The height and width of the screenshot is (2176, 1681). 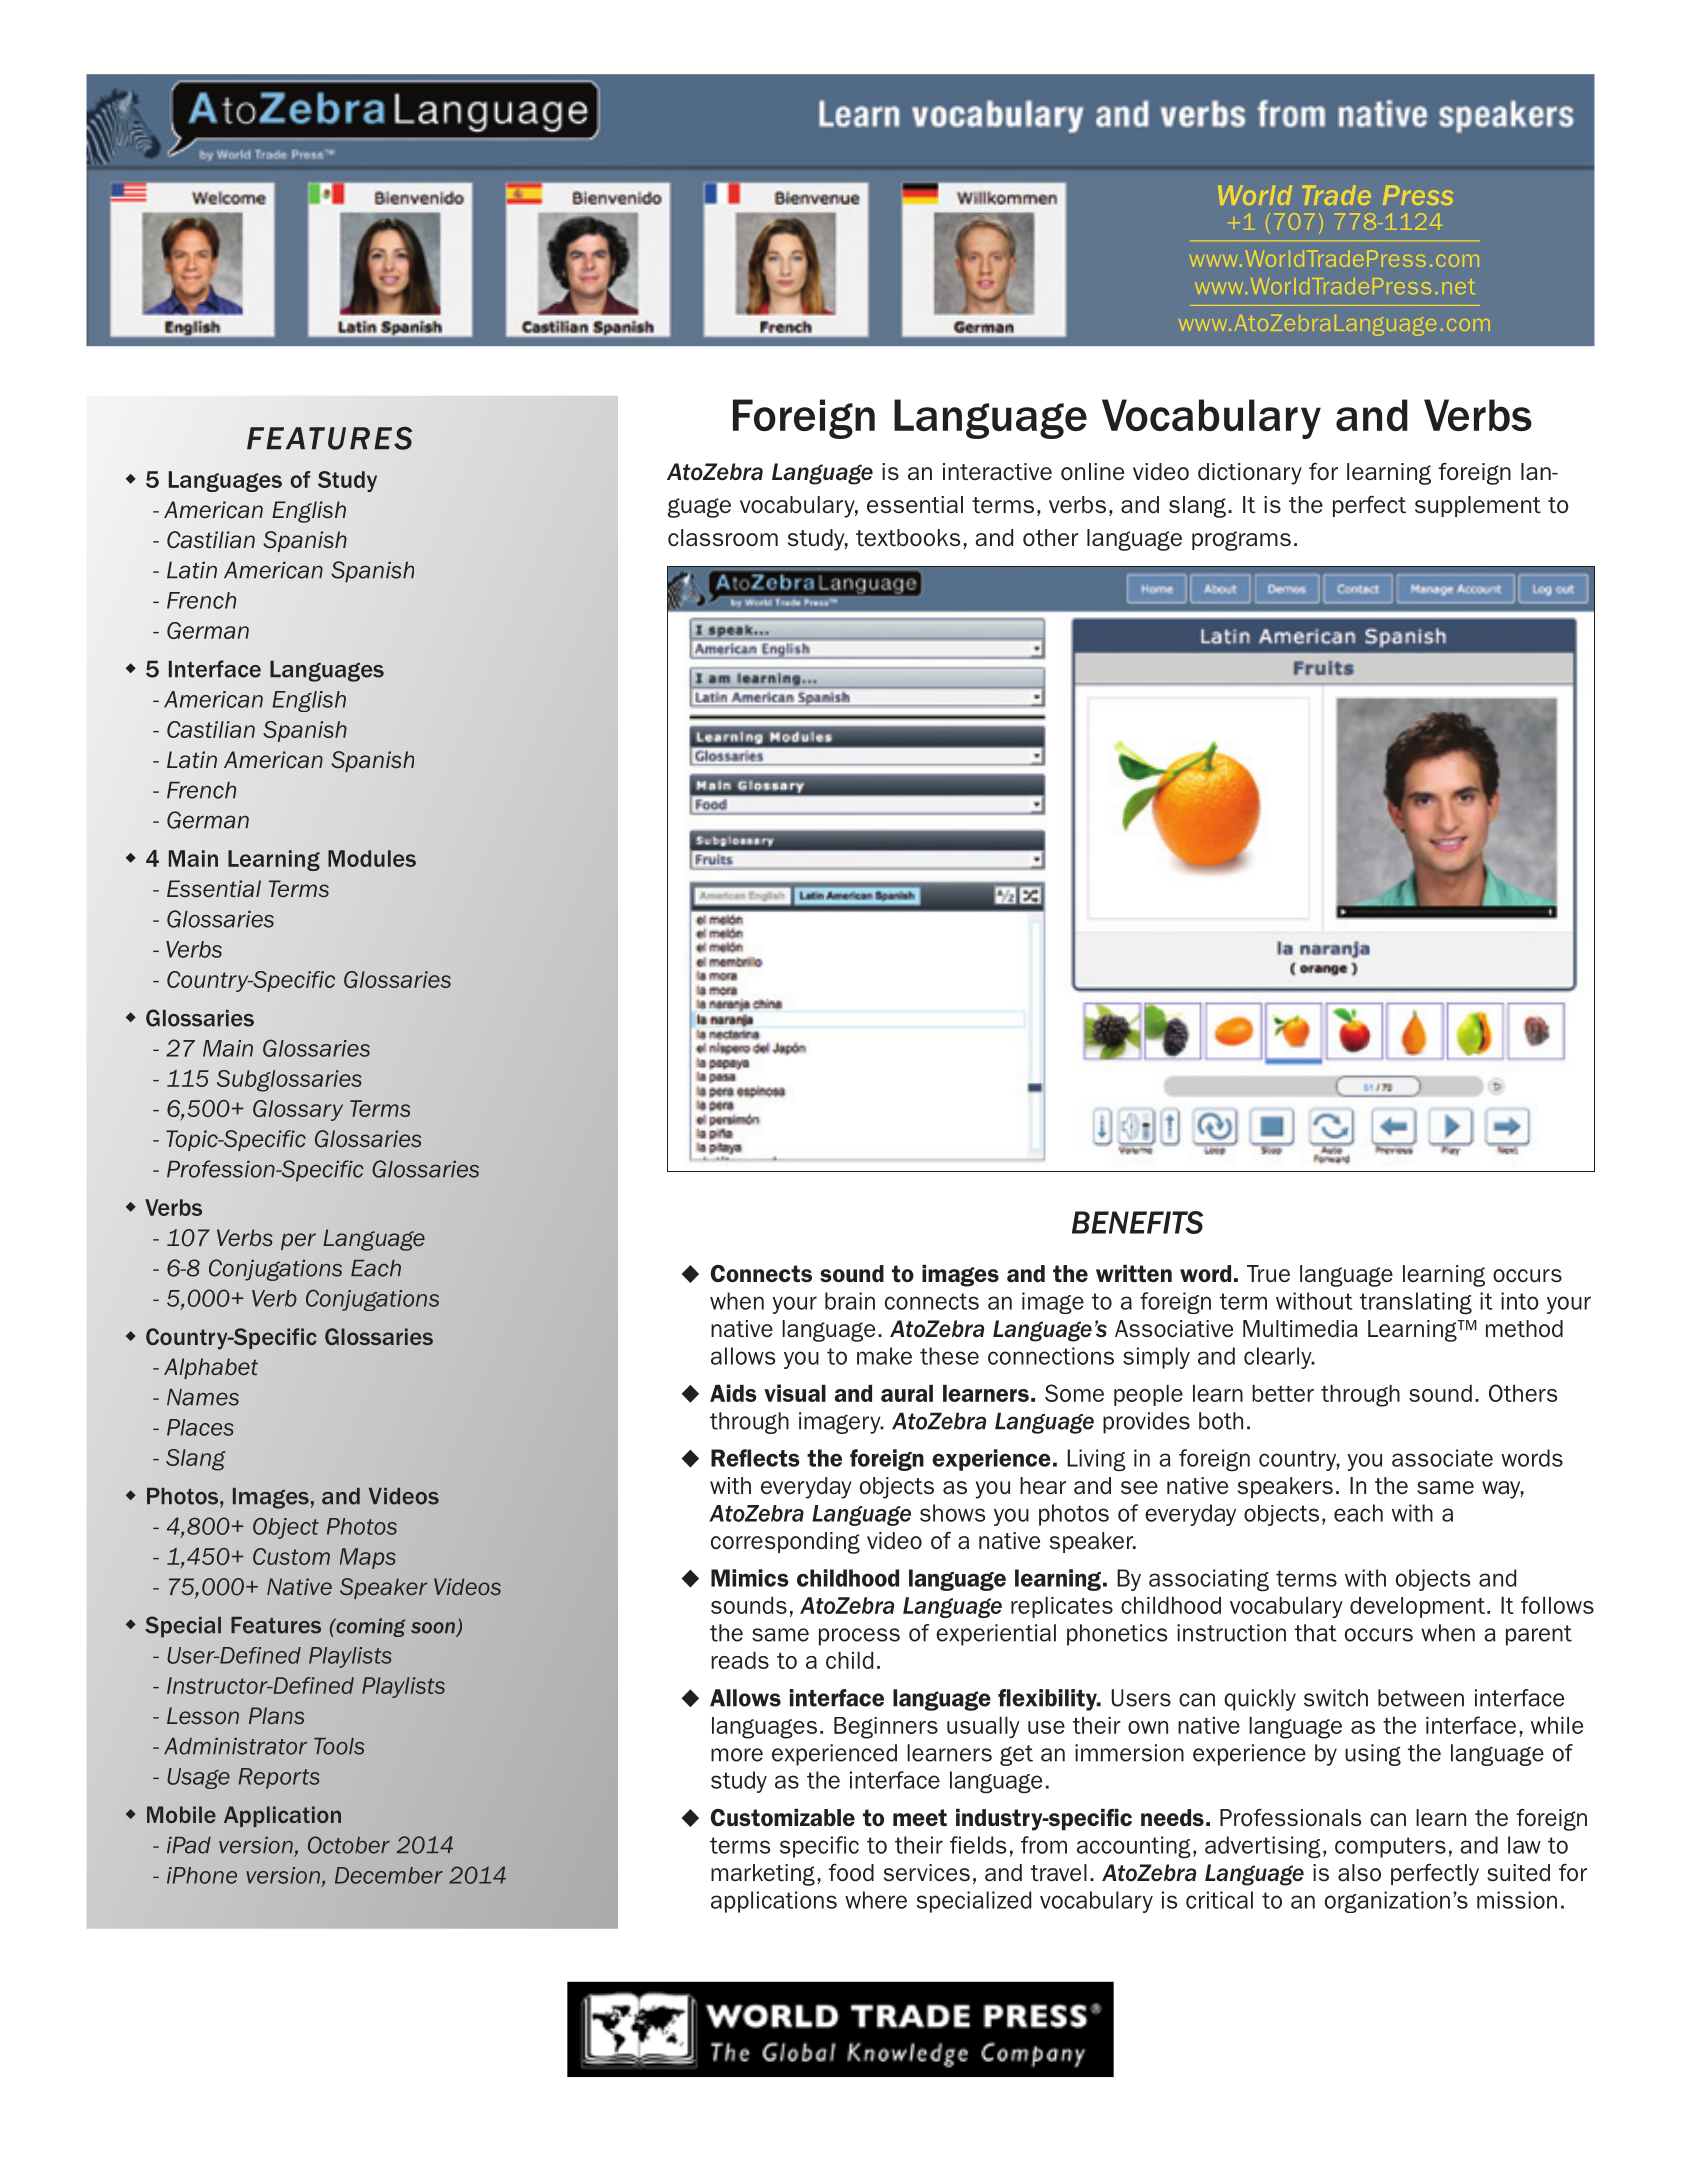 What do you see at coordinates (908, 537) in the screenshot?
I see `textbooks` at bounding box center [908, 537].
